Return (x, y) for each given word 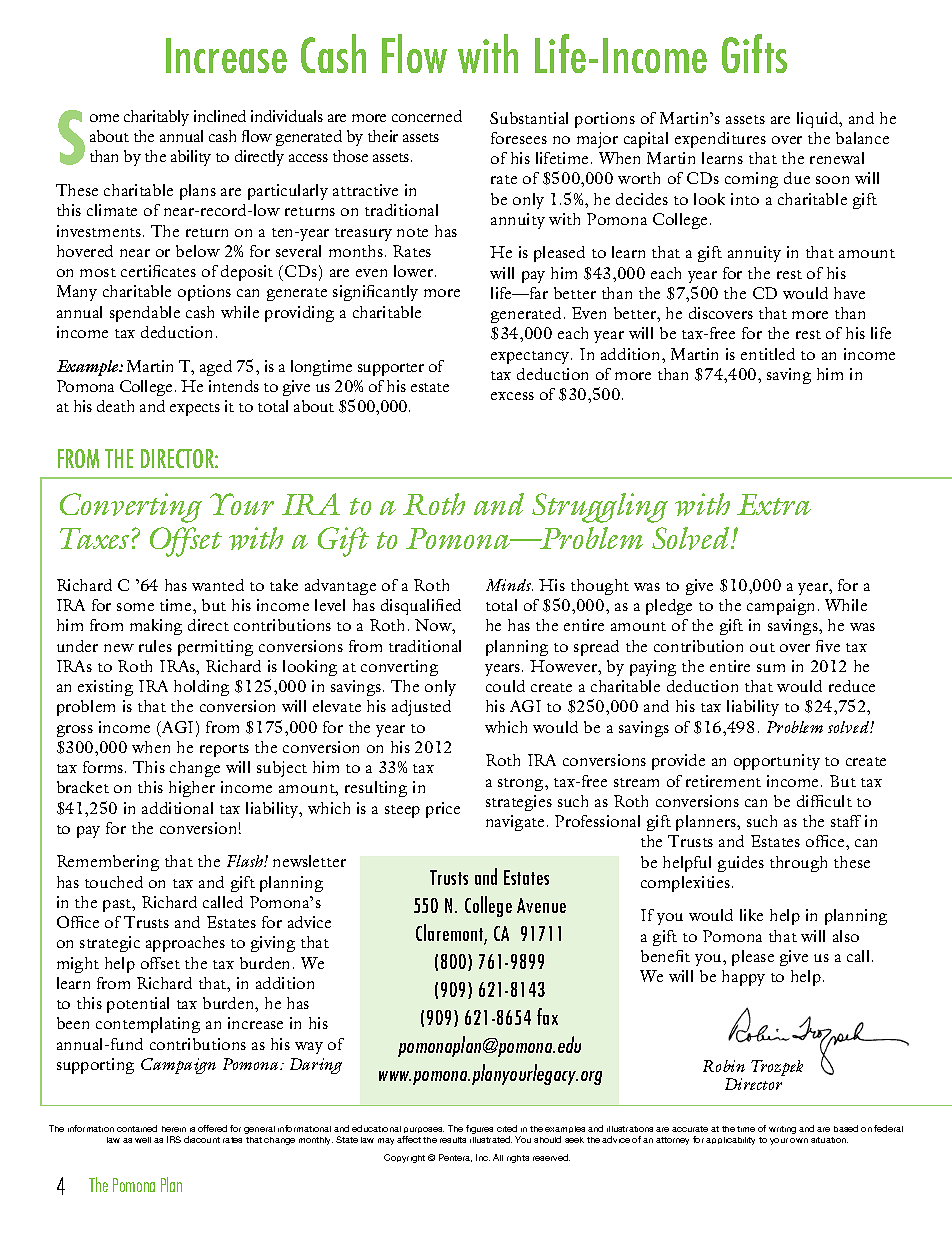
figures (479, 1129)
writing (782, 1130)
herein (174, 1129)
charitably (156, 118)
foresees (519, 138)
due (797, 178)
